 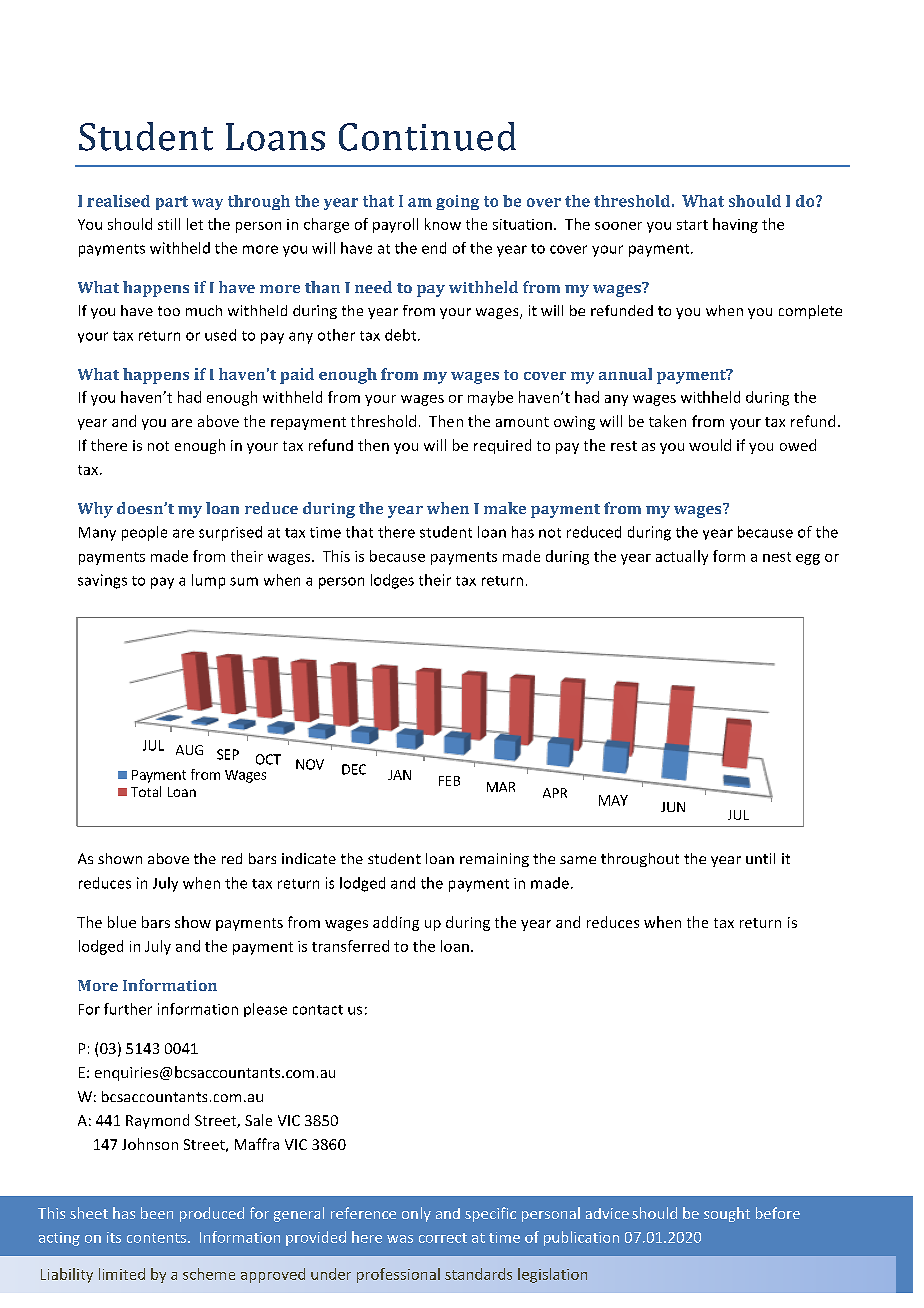 I want to click on make, so click(x=505, y=508).
